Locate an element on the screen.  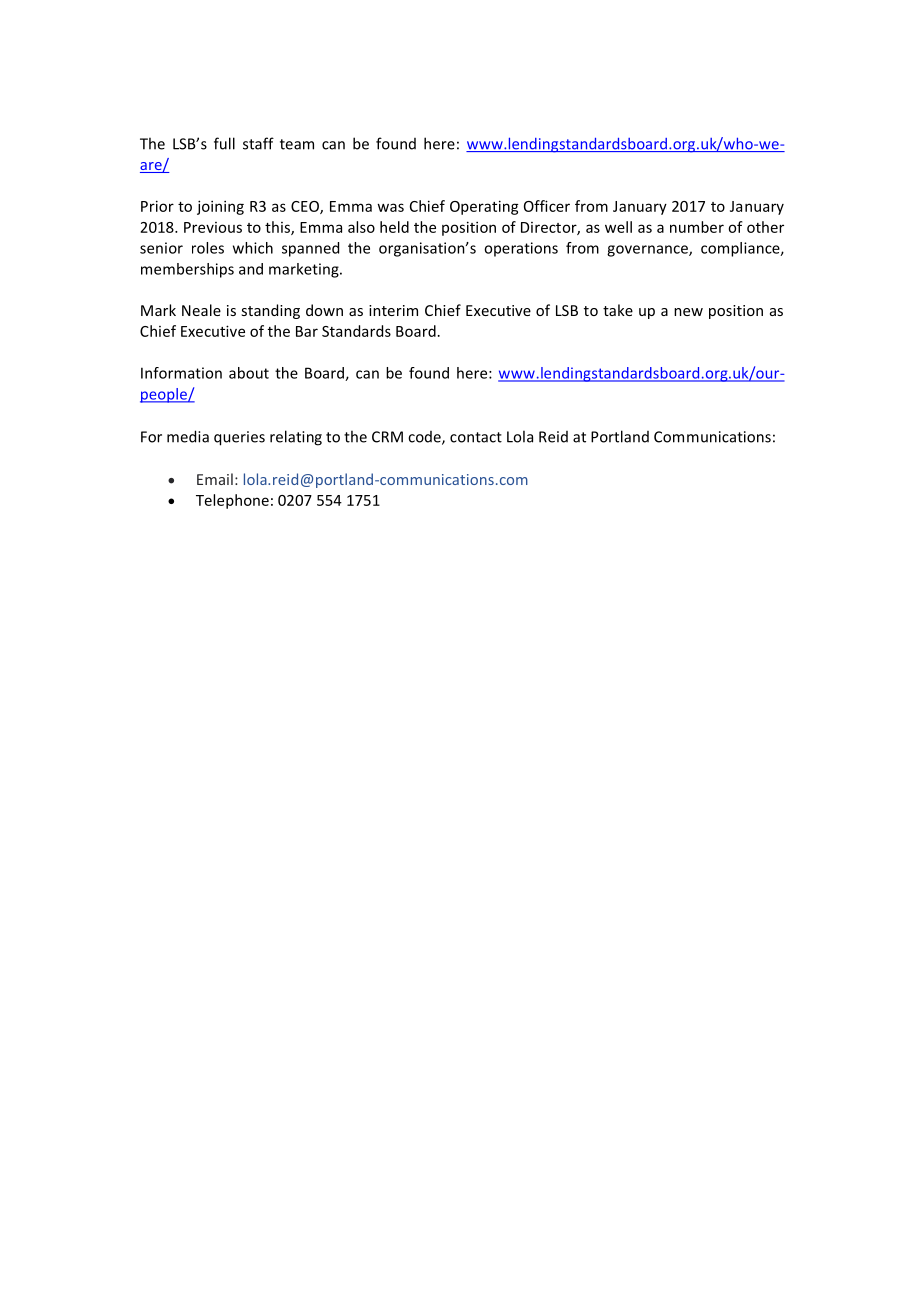
Telephone is located at coordinates (232, 501).
